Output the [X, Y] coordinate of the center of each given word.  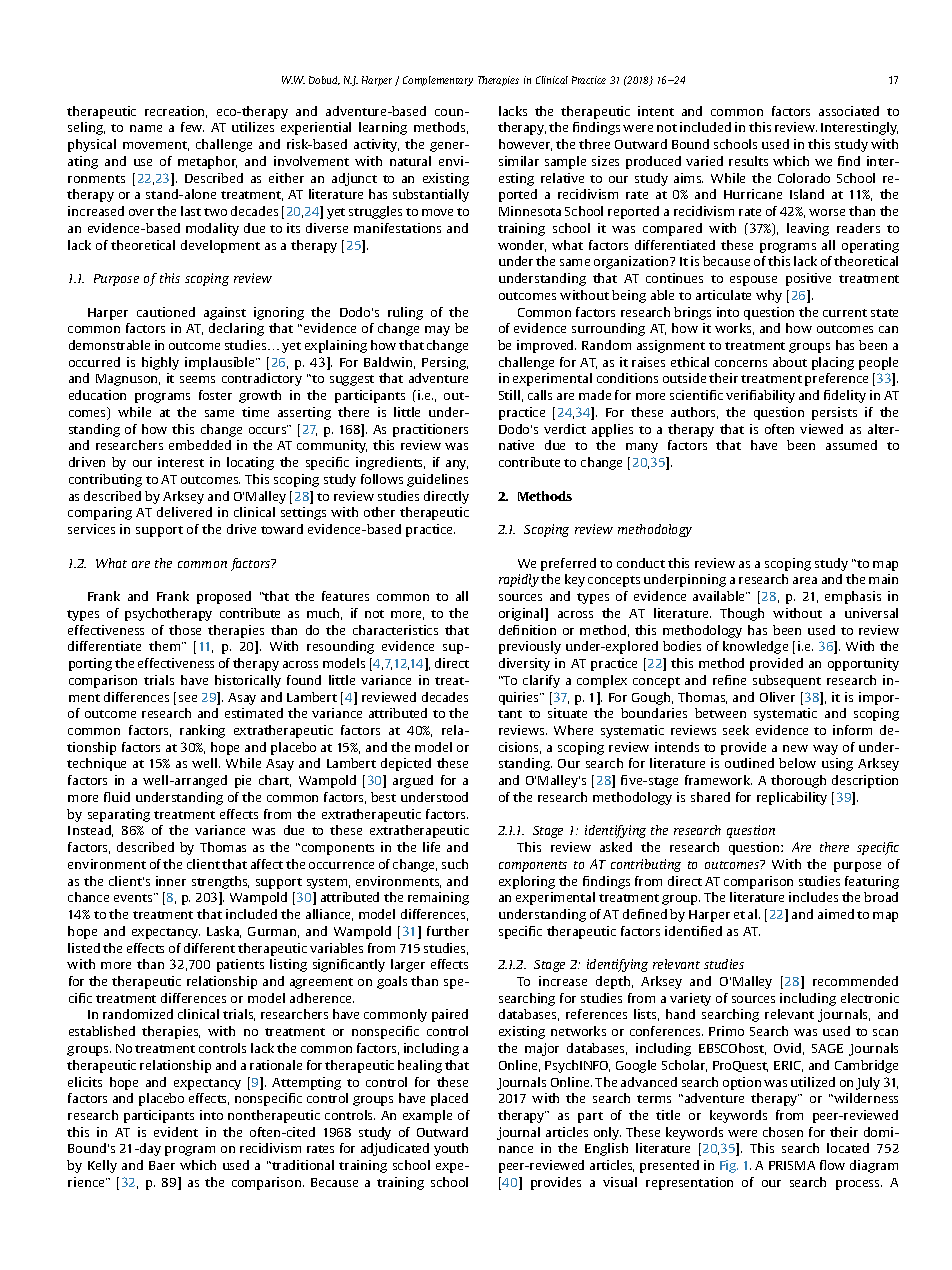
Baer [162, 1165]
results [748, 161]
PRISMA [792, 1165]
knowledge [755, 647]
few [192, 127]
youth [451, 1149]
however [525, 145]
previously [530, 647]
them [166, 646]
